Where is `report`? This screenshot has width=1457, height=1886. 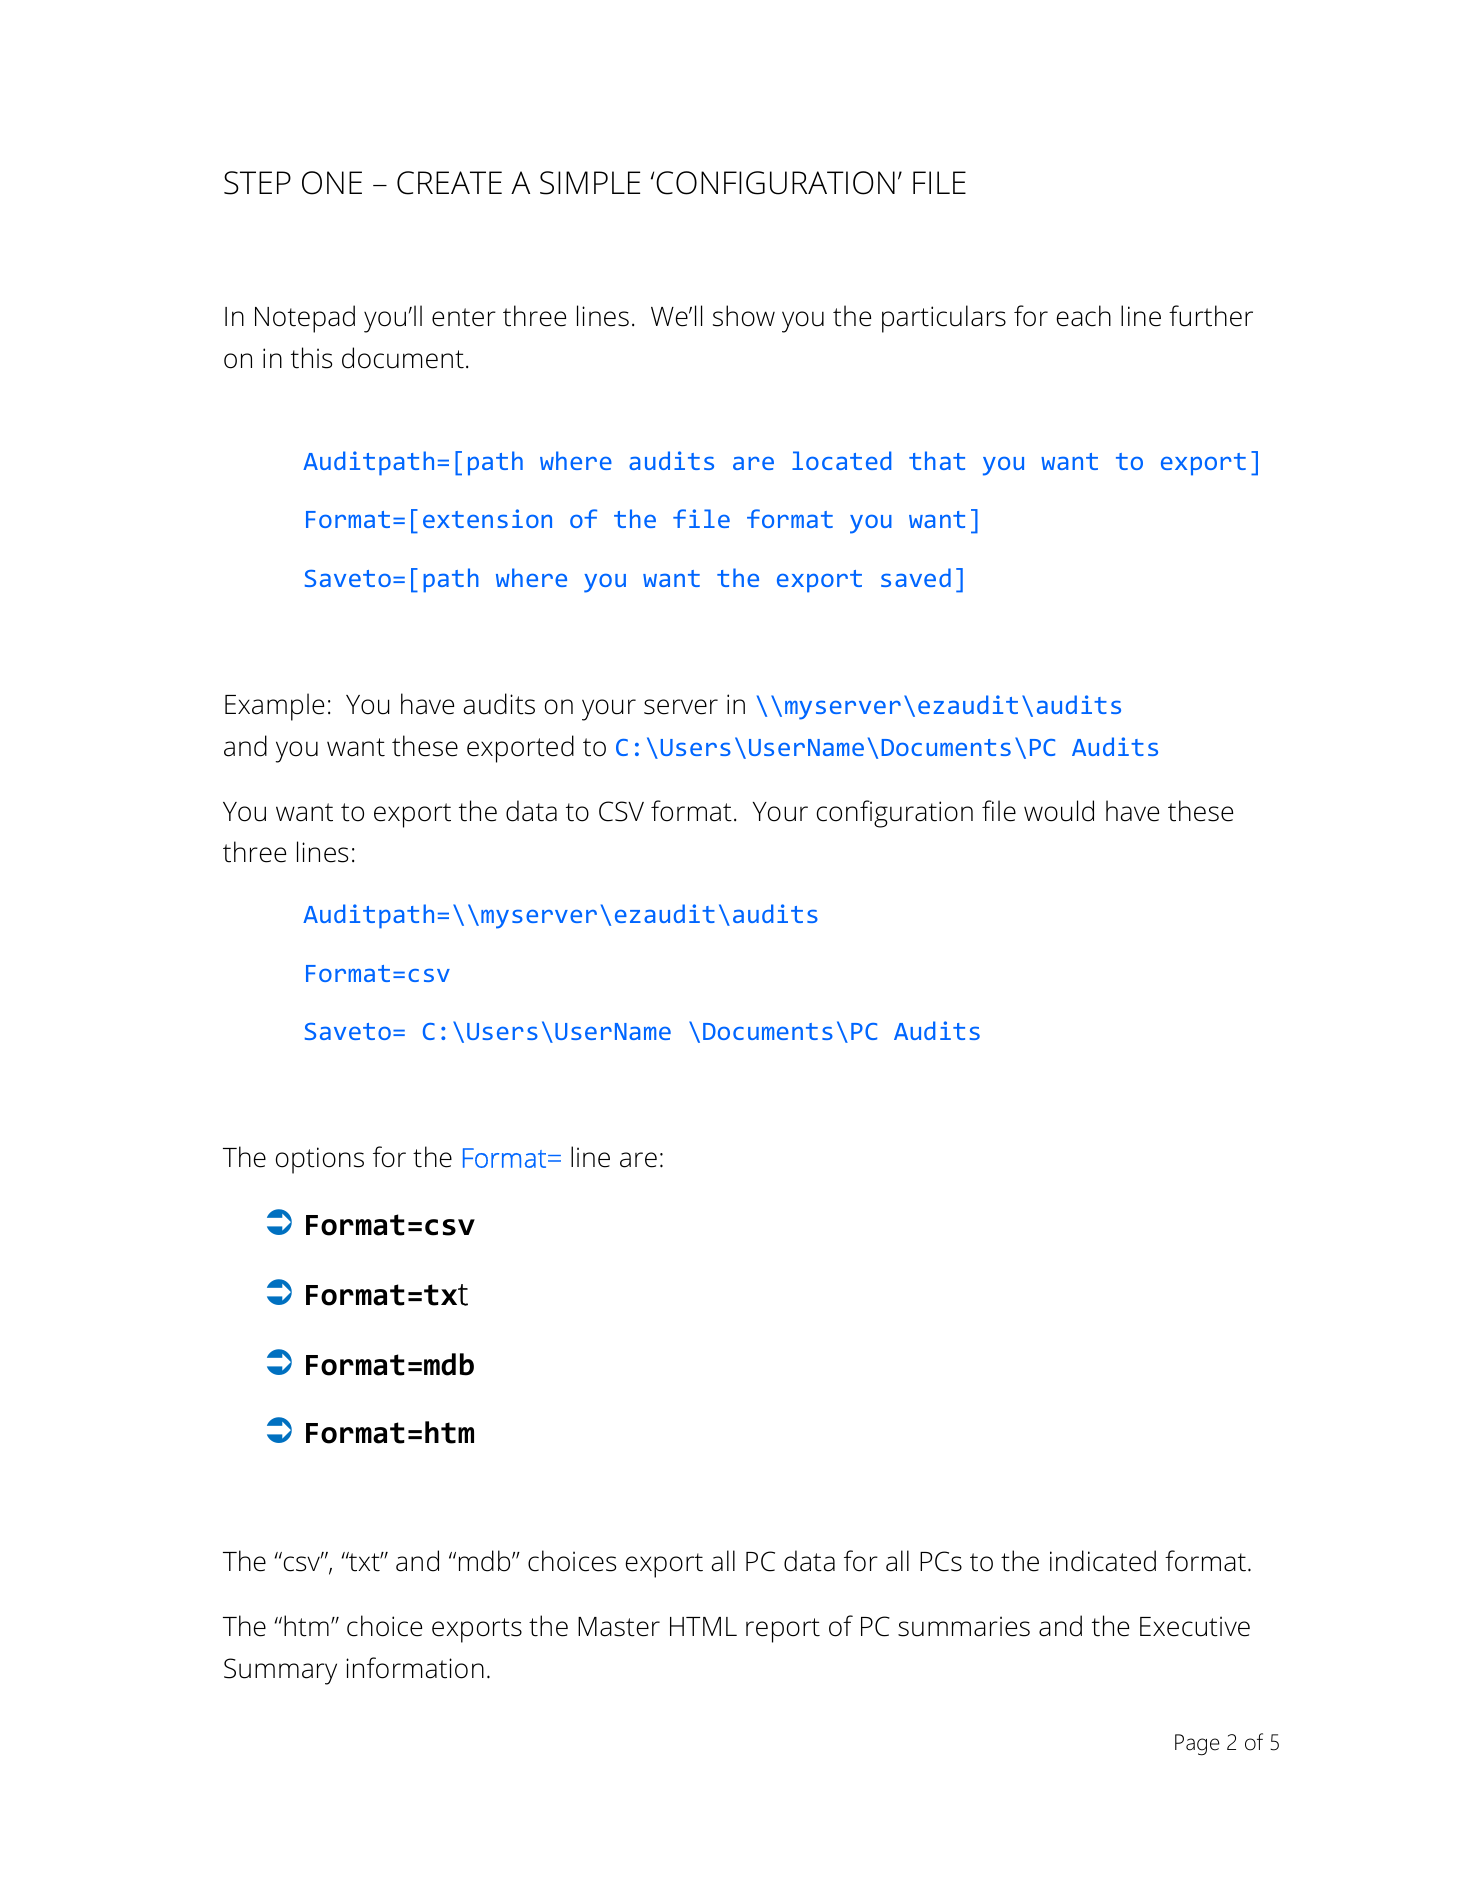 report is located at coordinates (783, 1630).
